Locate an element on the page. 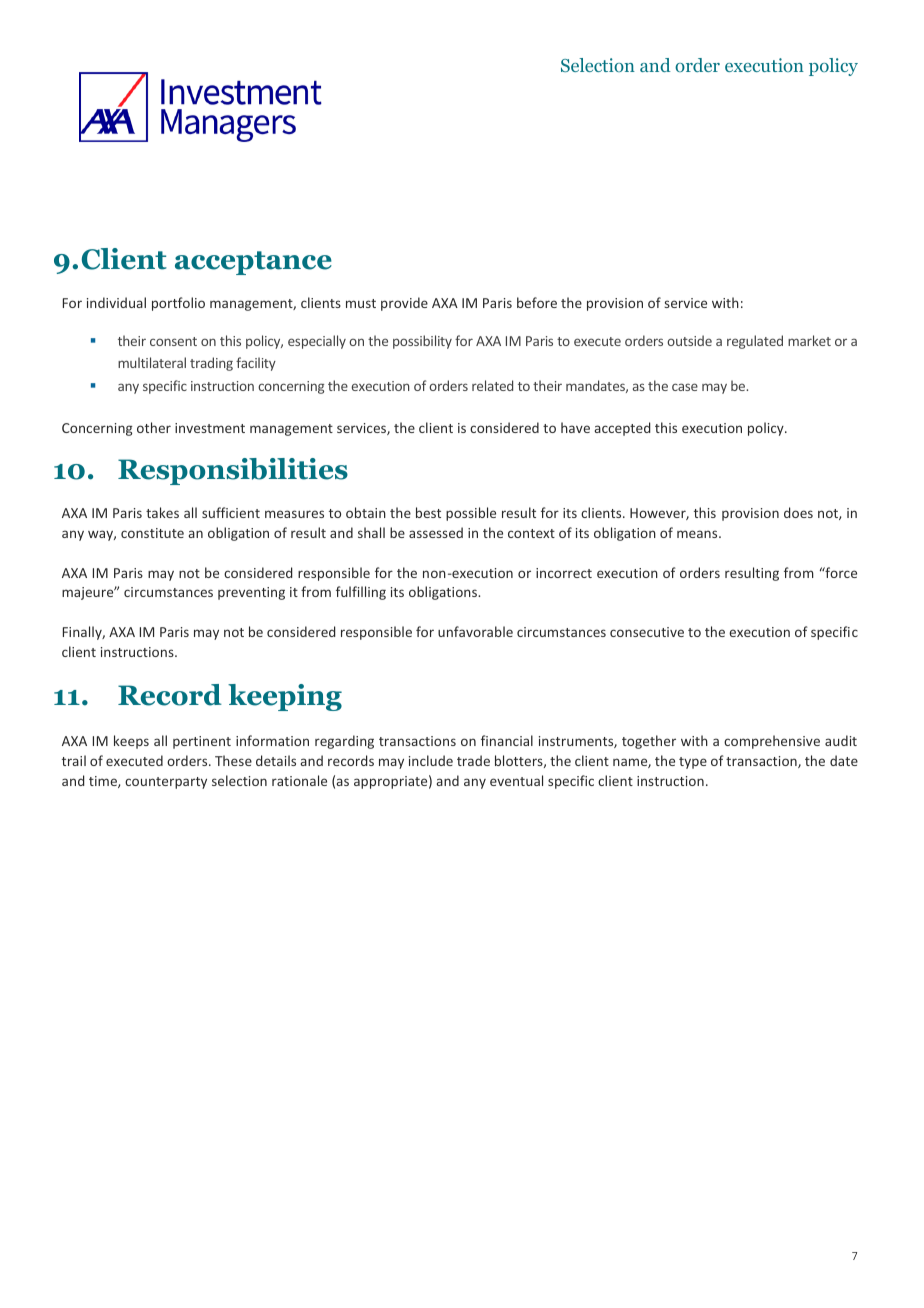 The height and width of the page is (1308, 924). possible is located at coordinates (471, 514).
